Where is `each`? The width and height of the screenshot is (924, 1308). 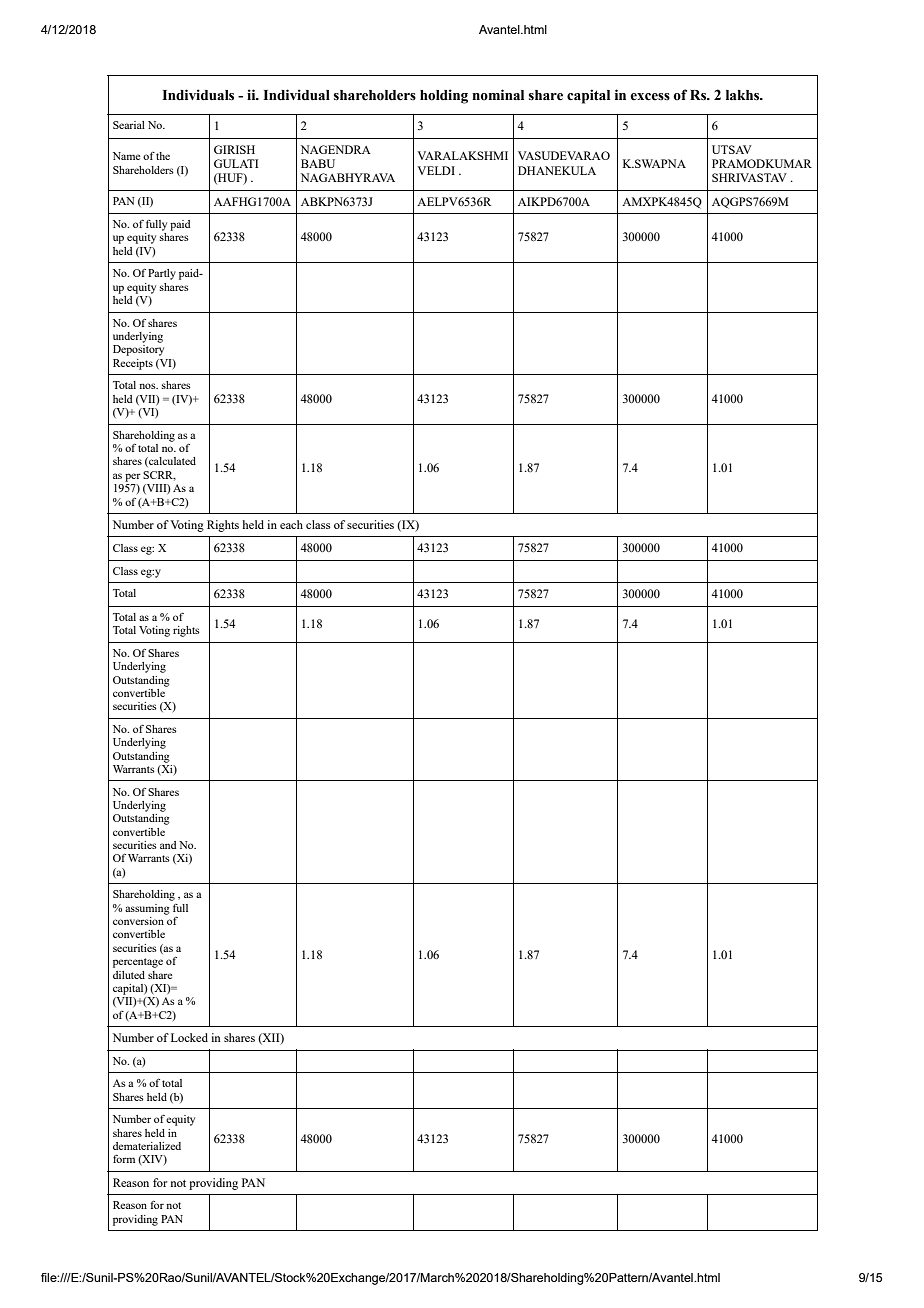
each is located at coordinates (291, 524).
